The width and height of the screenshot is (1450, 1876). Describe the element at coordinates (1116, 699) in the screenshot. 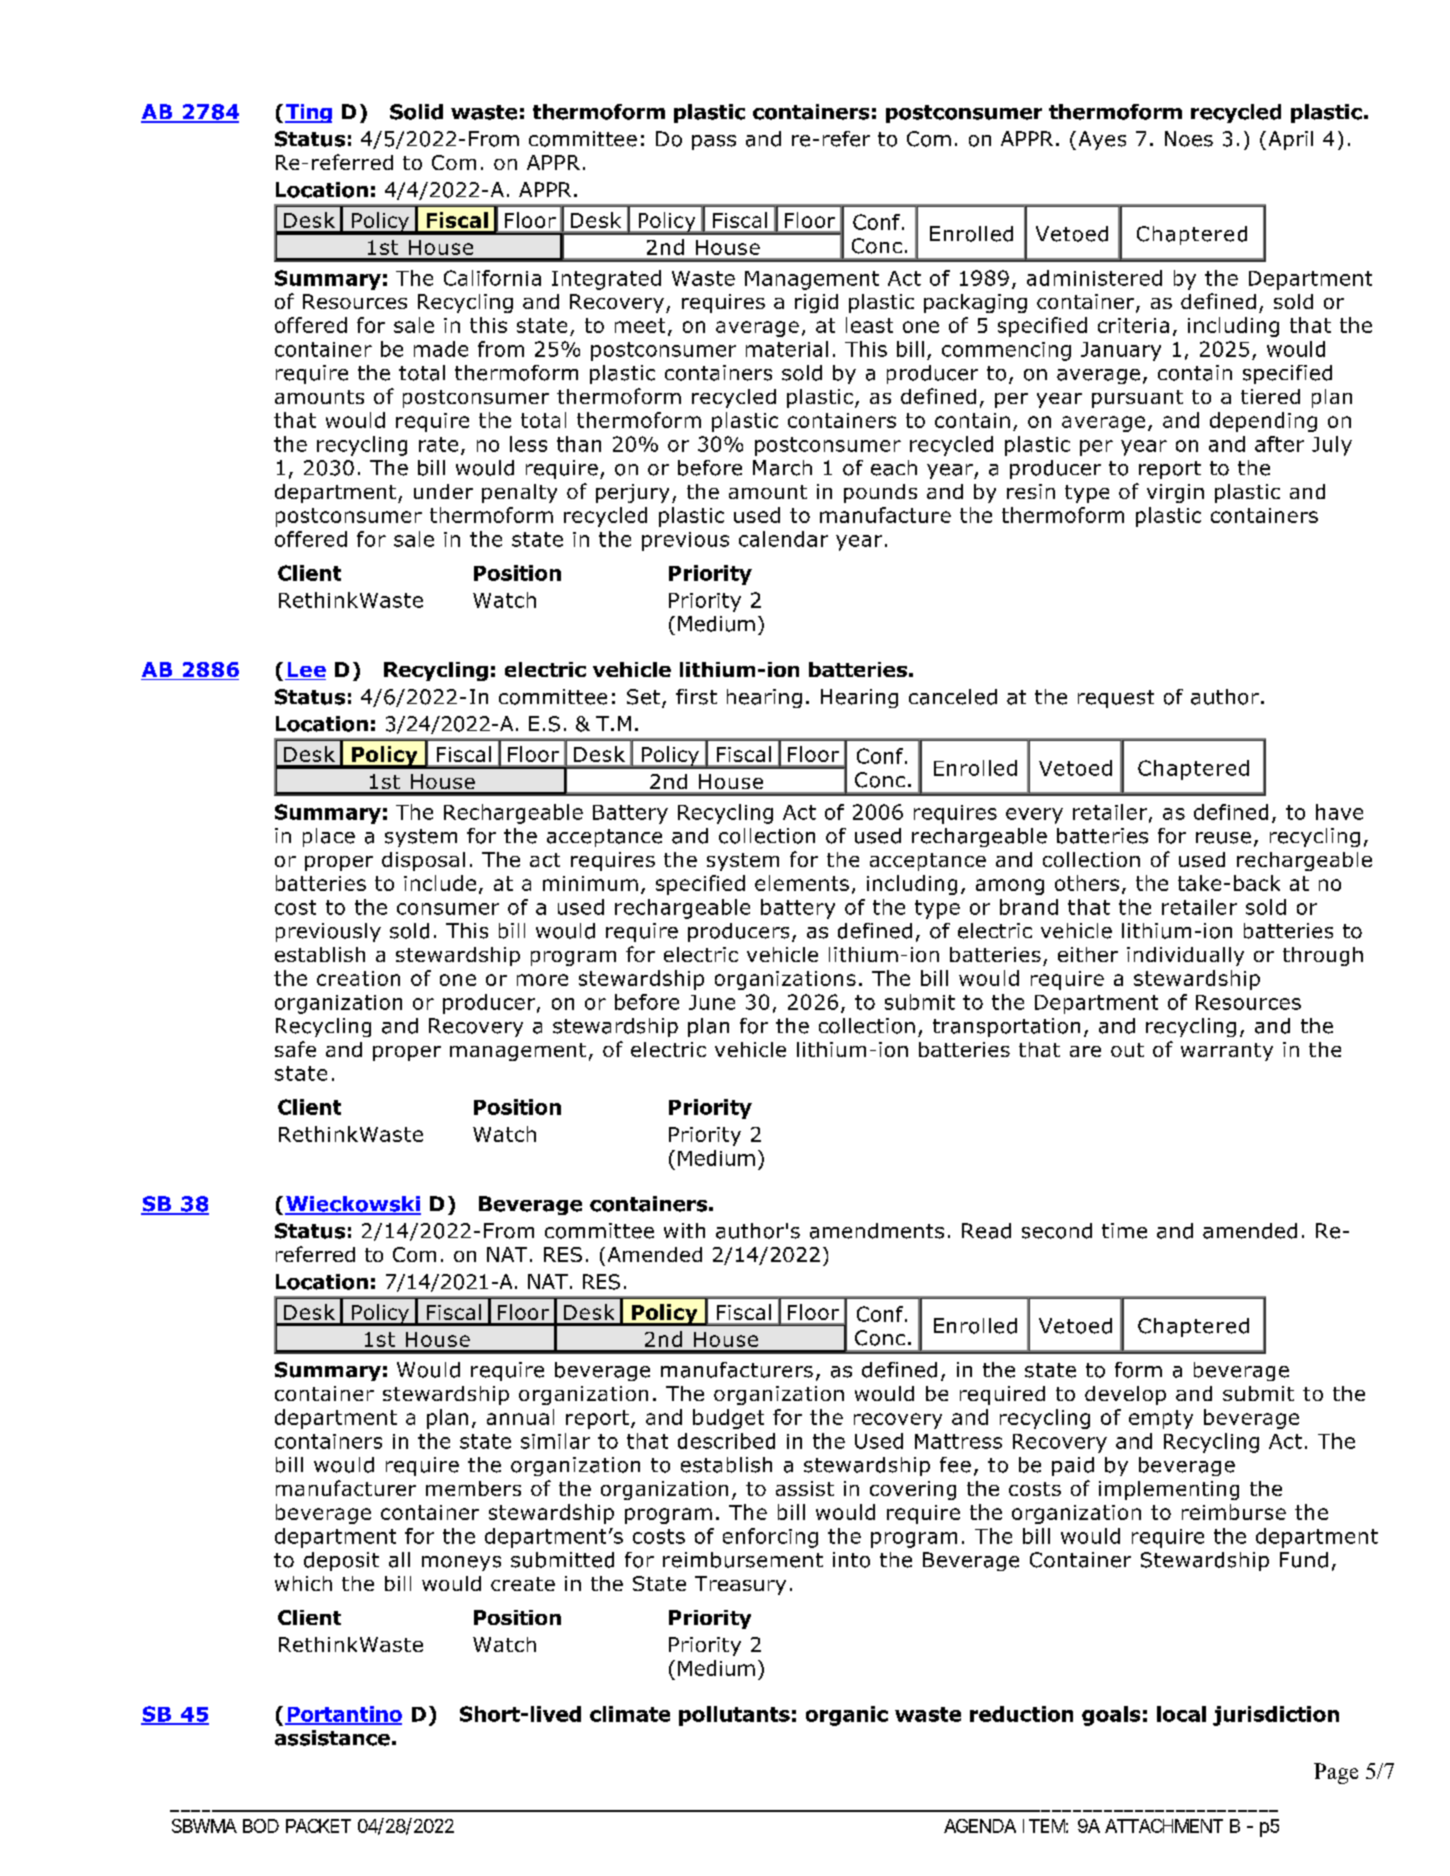

I see `request` at that location.
